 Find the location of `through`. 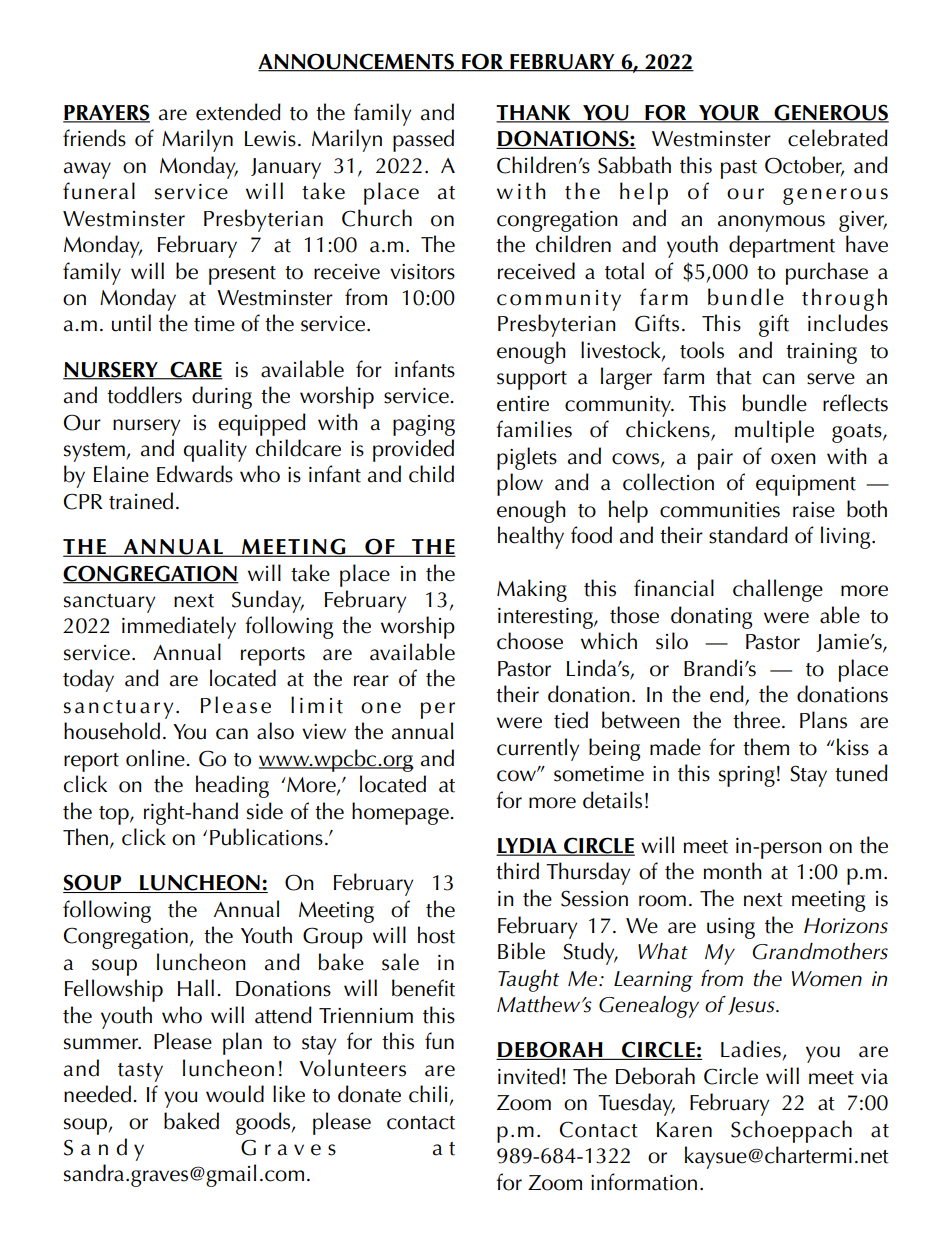

through is located at coordinates (844, 299).
